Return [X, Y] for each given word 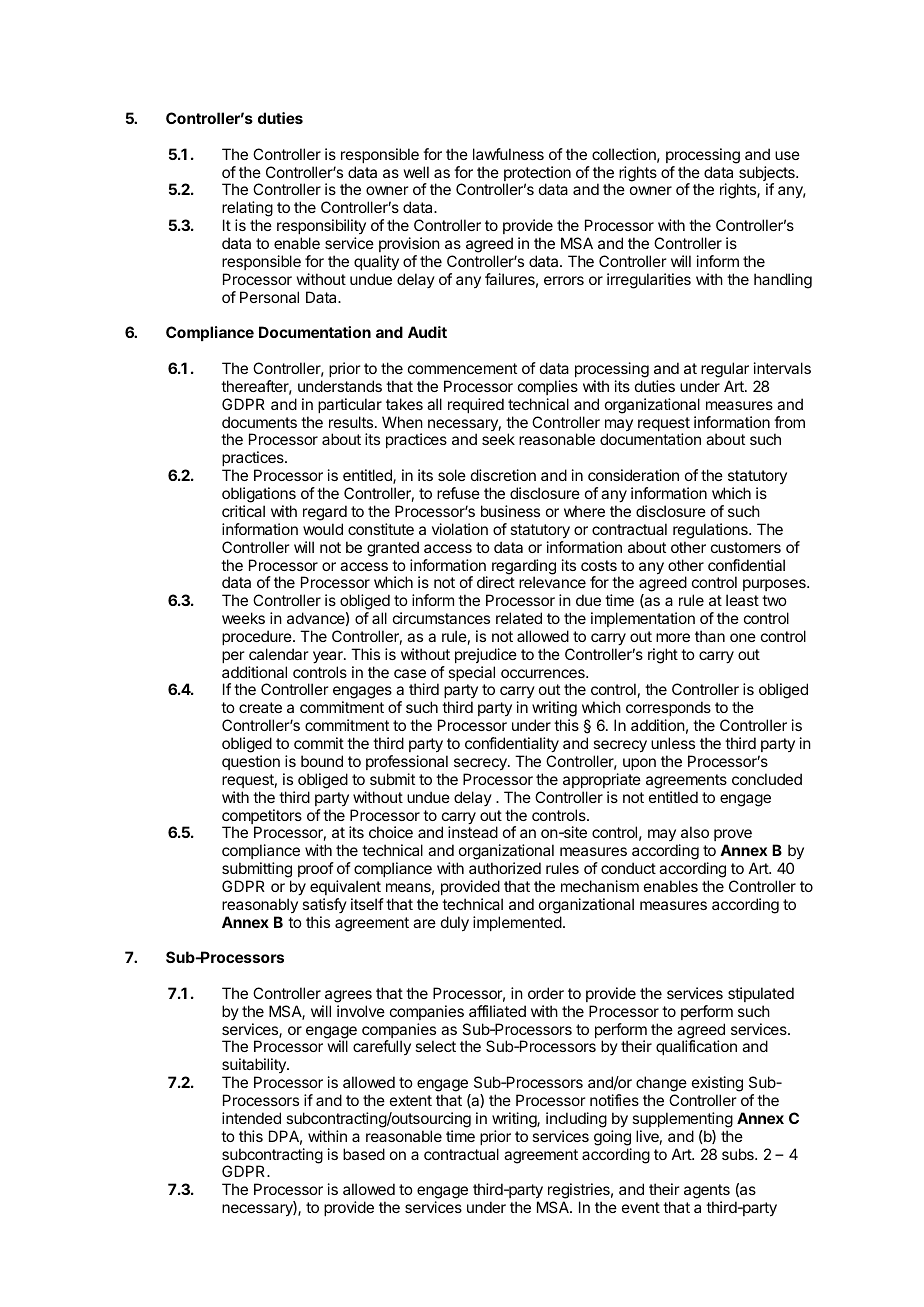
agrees [348, 996]
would [323, 529]
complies [548, 387]
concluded [767, 779]
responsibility [321, 226]
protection [537, 175]
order [546, 993]
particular [350, 405]
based [364, 1154]
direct [496, 582]
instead [473, 832]
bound [322, 761]
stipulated [761, 994]
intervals [782, 368]
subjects [767, 175]
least [742, 600]
